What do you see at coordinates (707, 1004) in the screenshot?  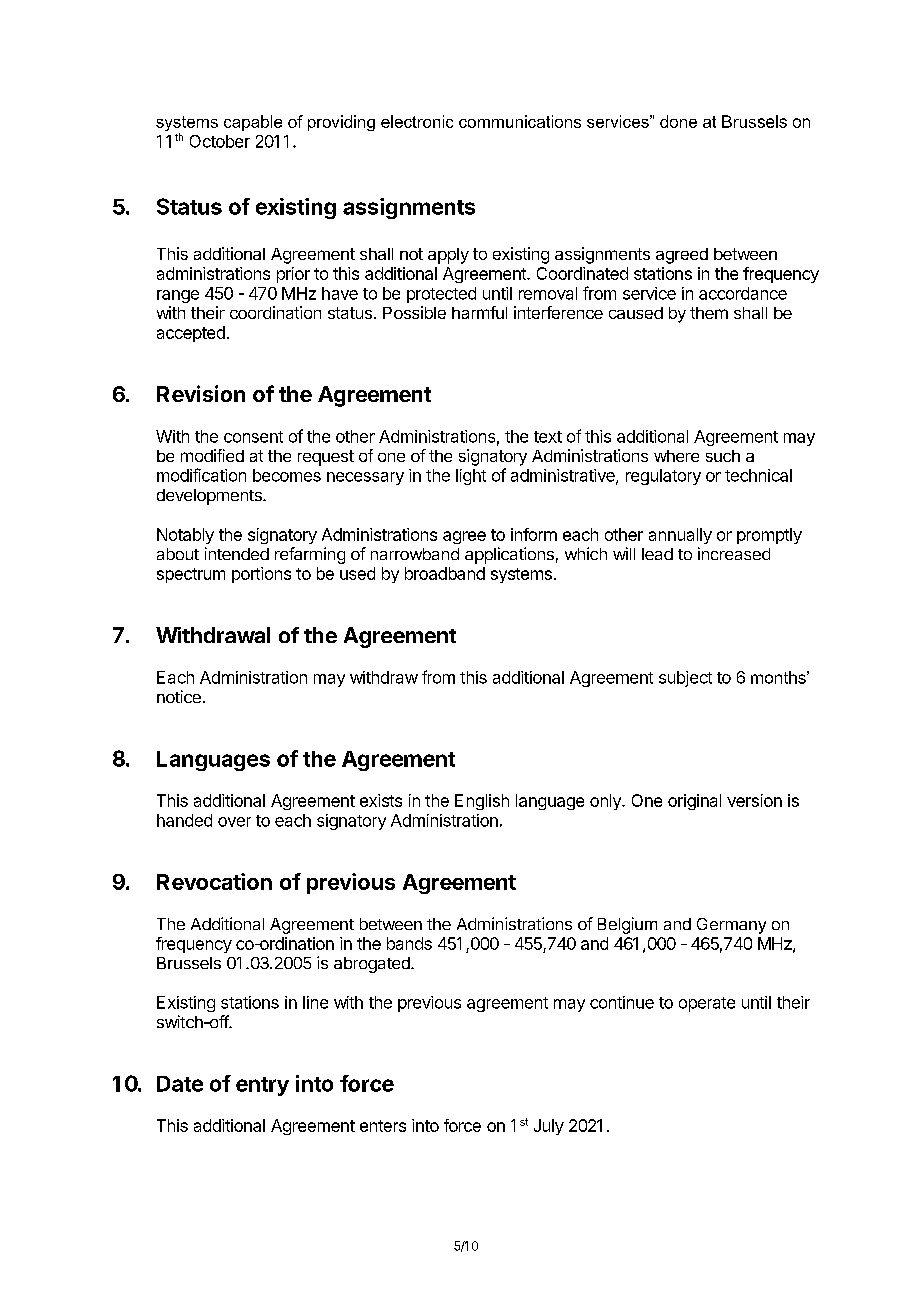 I see `operate` at bounding box center [707, 1004].
